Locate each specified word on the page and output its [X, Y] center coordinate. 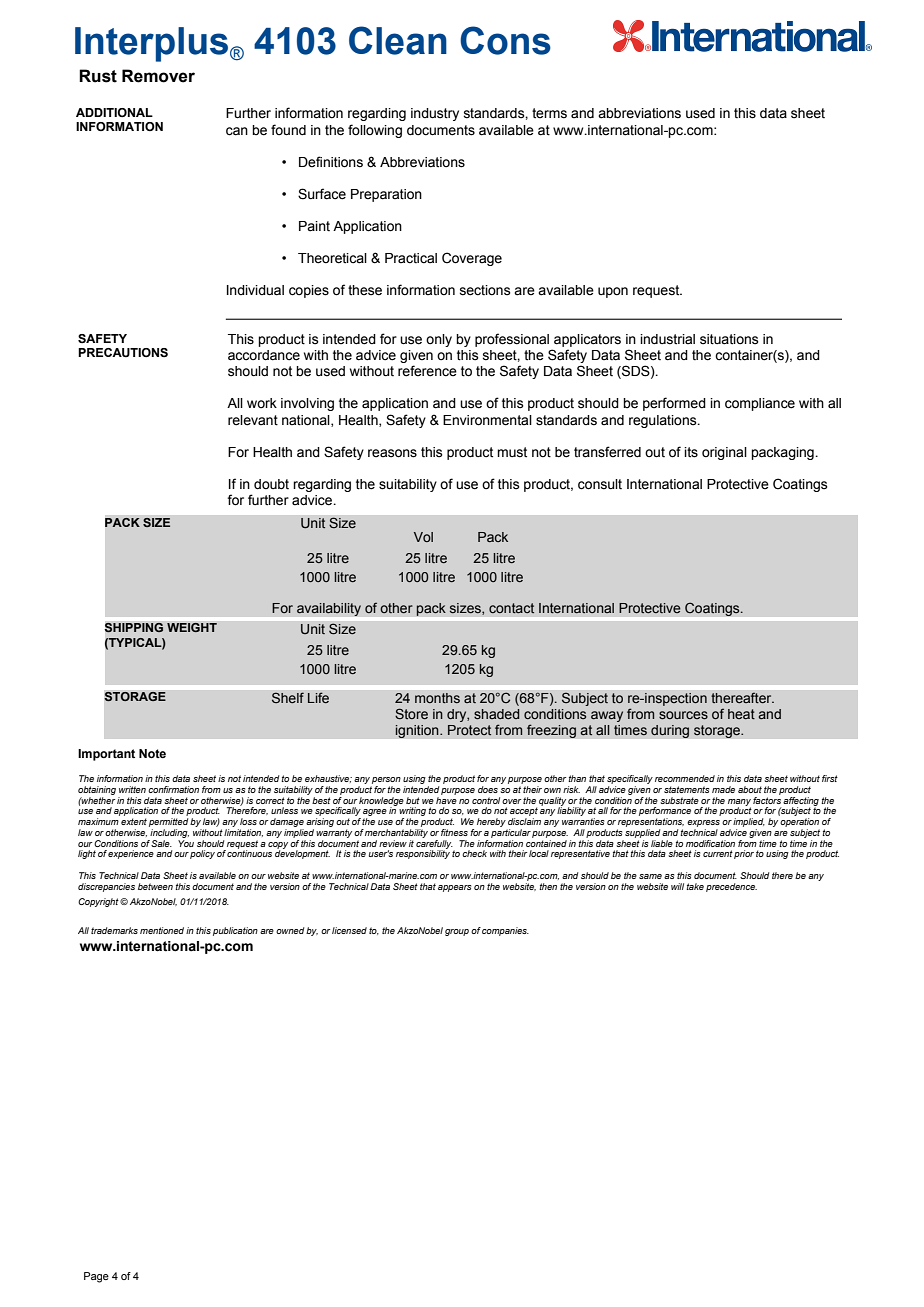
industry [435, 114]
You [186, 842]
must [512, 452]
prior [744, 854]
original [724, 453]
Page [96, 1277]
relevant [253, 420]
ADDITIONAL [114, 112]
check [474, 853]
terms [549, 113]
